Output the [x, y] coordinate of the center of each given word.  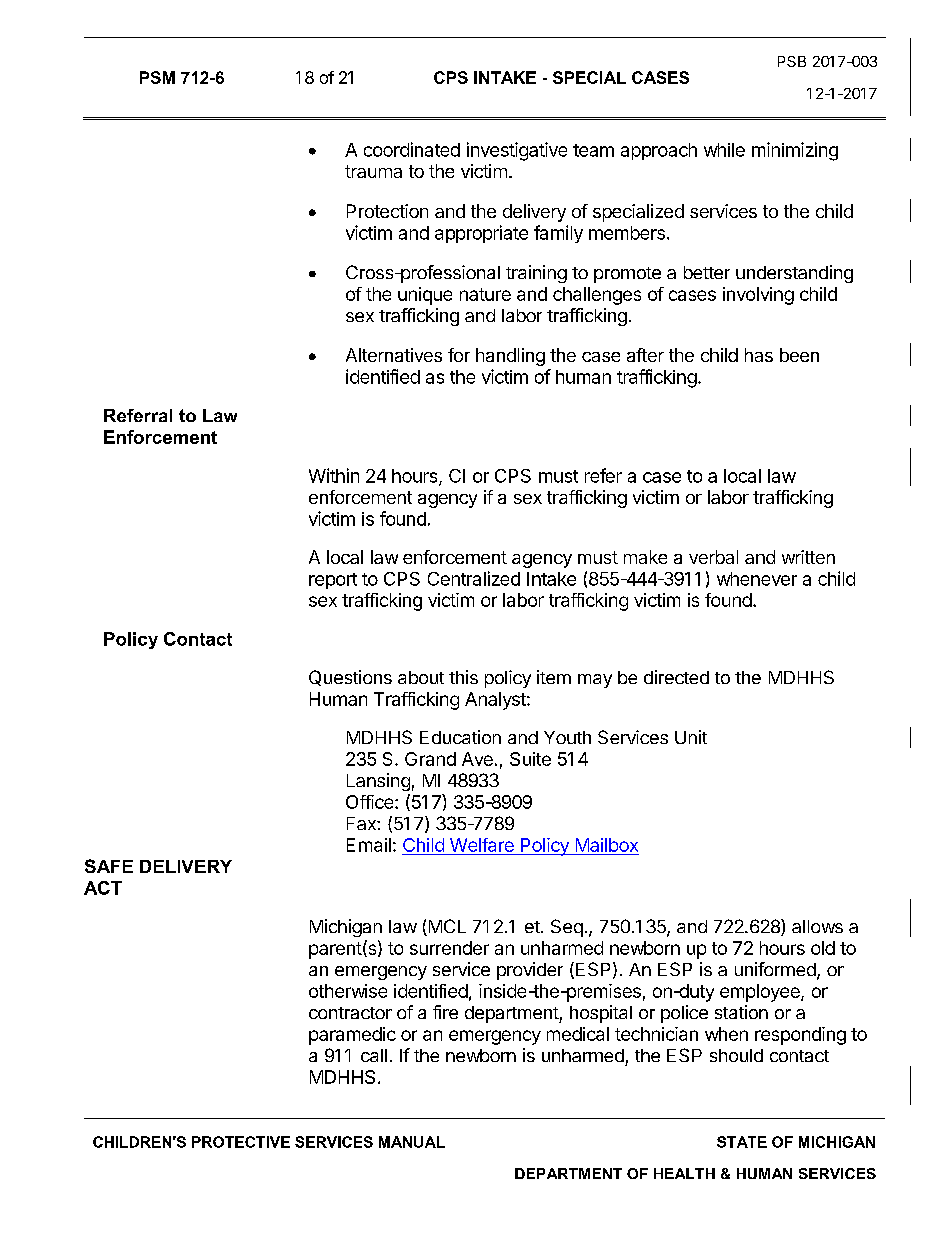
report [333, 581]
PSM [157, 77]
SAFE [109, 866]
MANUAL [412, 1142]
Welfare [482, 845]
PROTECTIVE [241, 1142]
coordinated [412, 149]
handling [510, 357]
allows [817, 926]
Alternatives [394, 355]
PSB [792, 61]
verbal [713, 557]
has [759, 355]
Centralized [474, 578]
